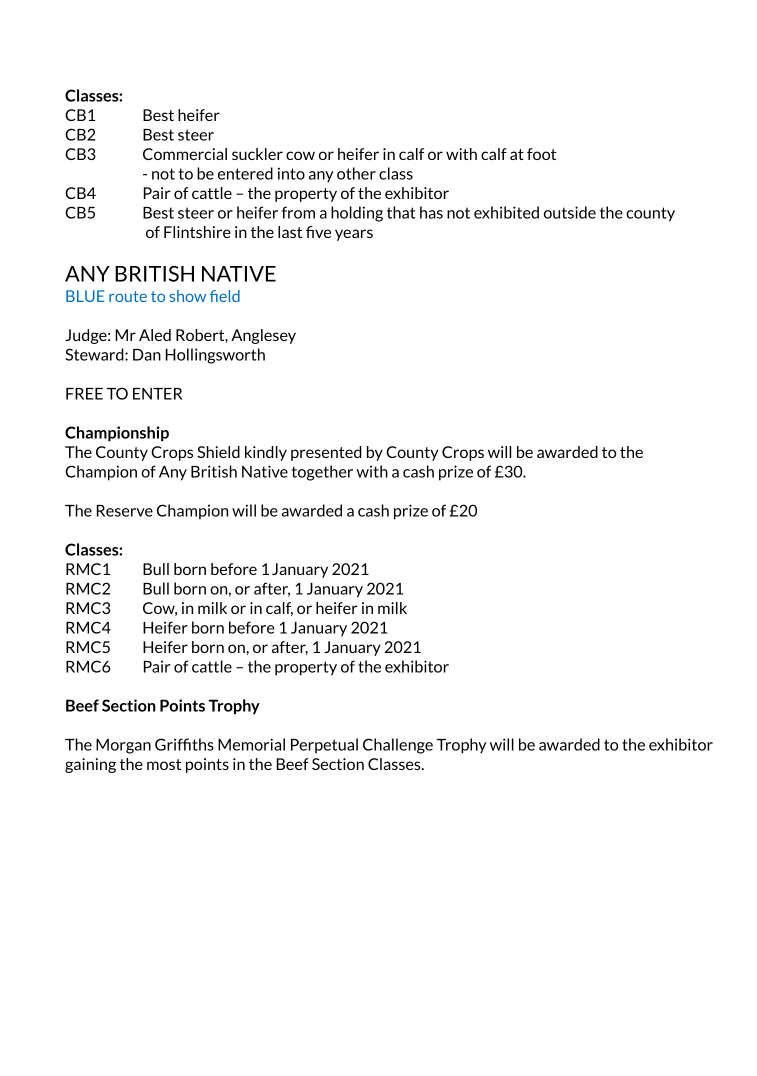 Image resolution: width=757 pixels, height=1076 pixels. I want to click on foot, so click(541, 154).
